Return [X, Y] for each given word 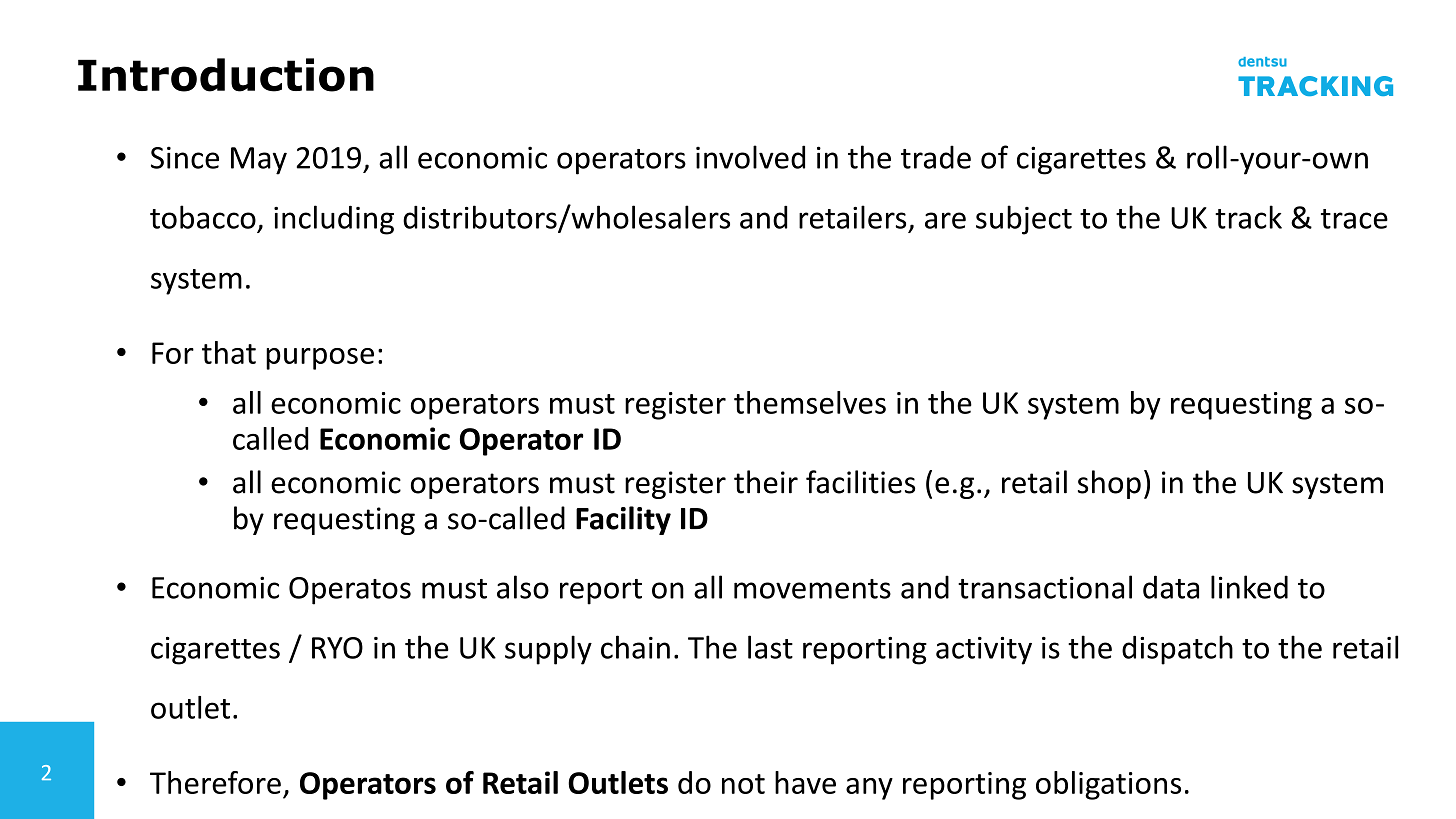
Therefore [215, 782]
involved [750, 157]
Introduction [226, 75]
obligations [1108, 785]
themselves [810, 402]
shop [1109, 484]
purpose [320, 359]
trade [936, 157]
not [743, 784]
